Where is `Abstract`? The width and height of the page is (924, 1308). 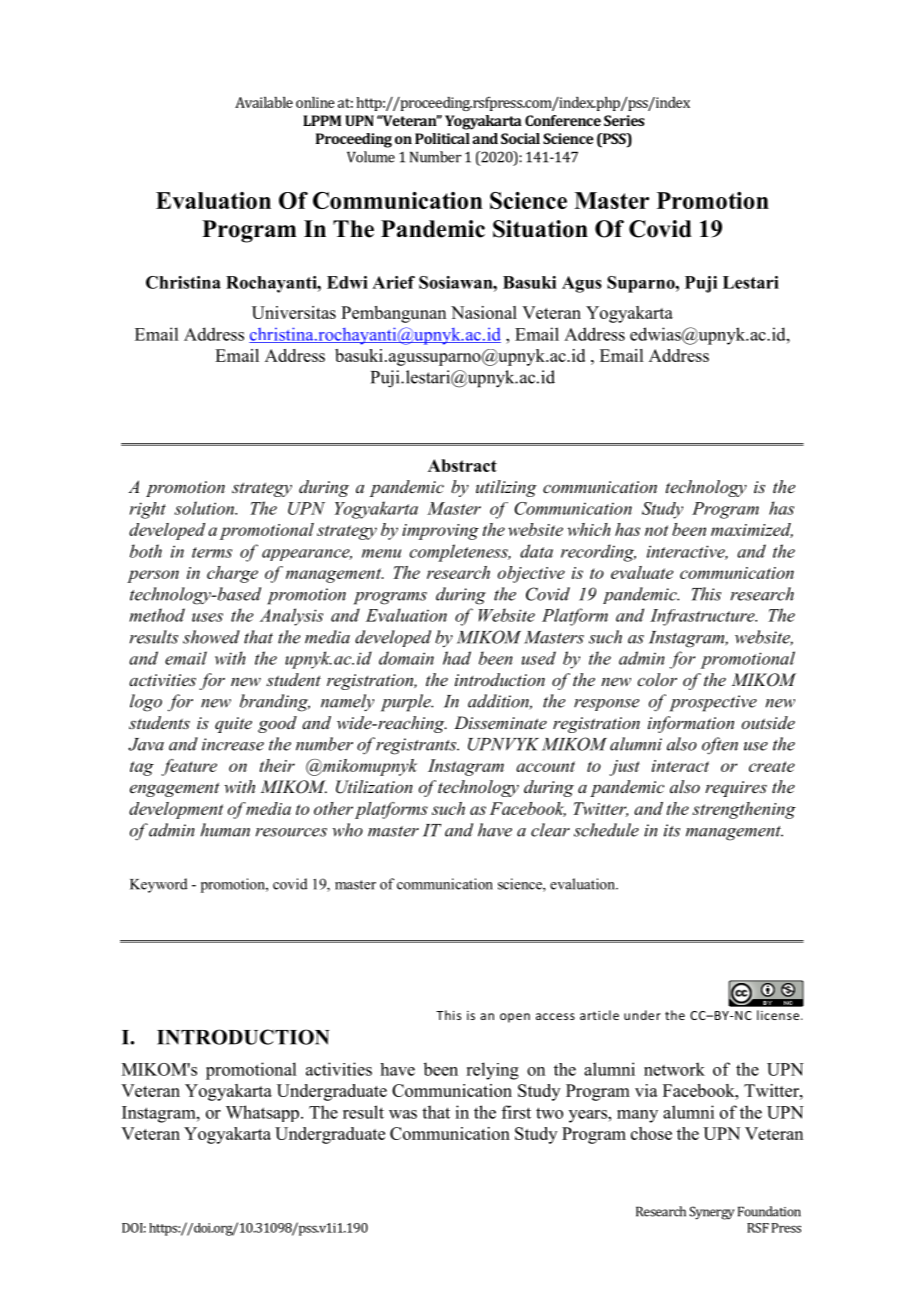 Abstract is located at coordinates (462, 465).
